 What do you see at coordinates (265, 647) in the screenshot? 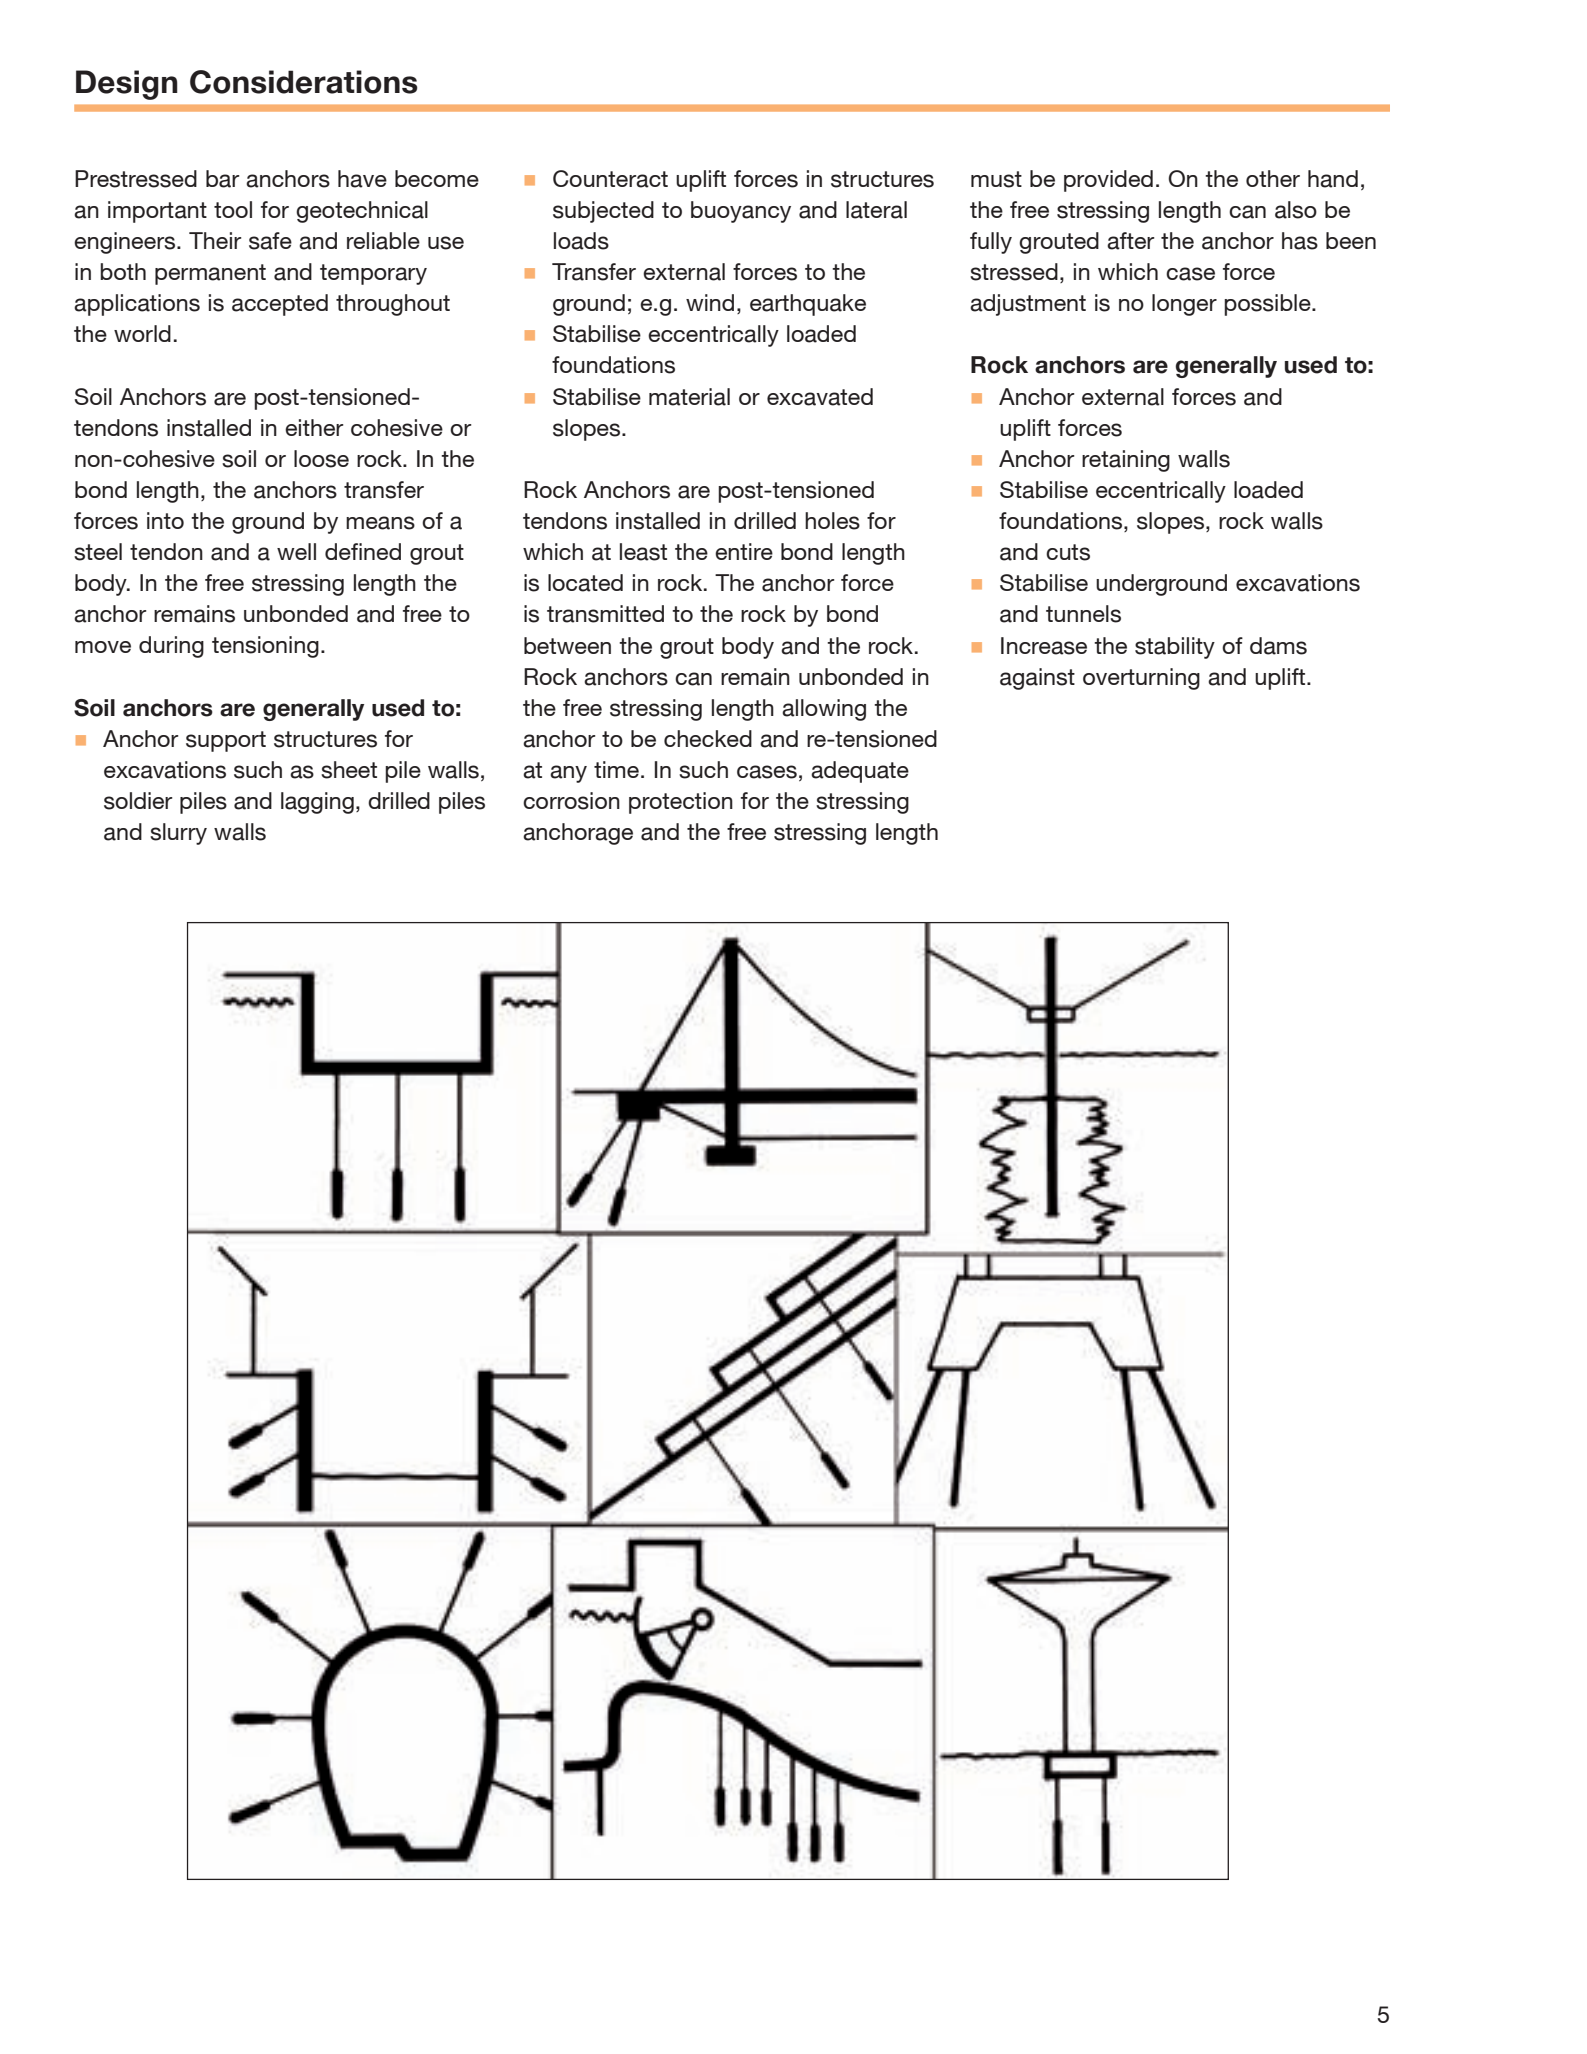
I see `tensioning` at bounding box center [265, 647].
